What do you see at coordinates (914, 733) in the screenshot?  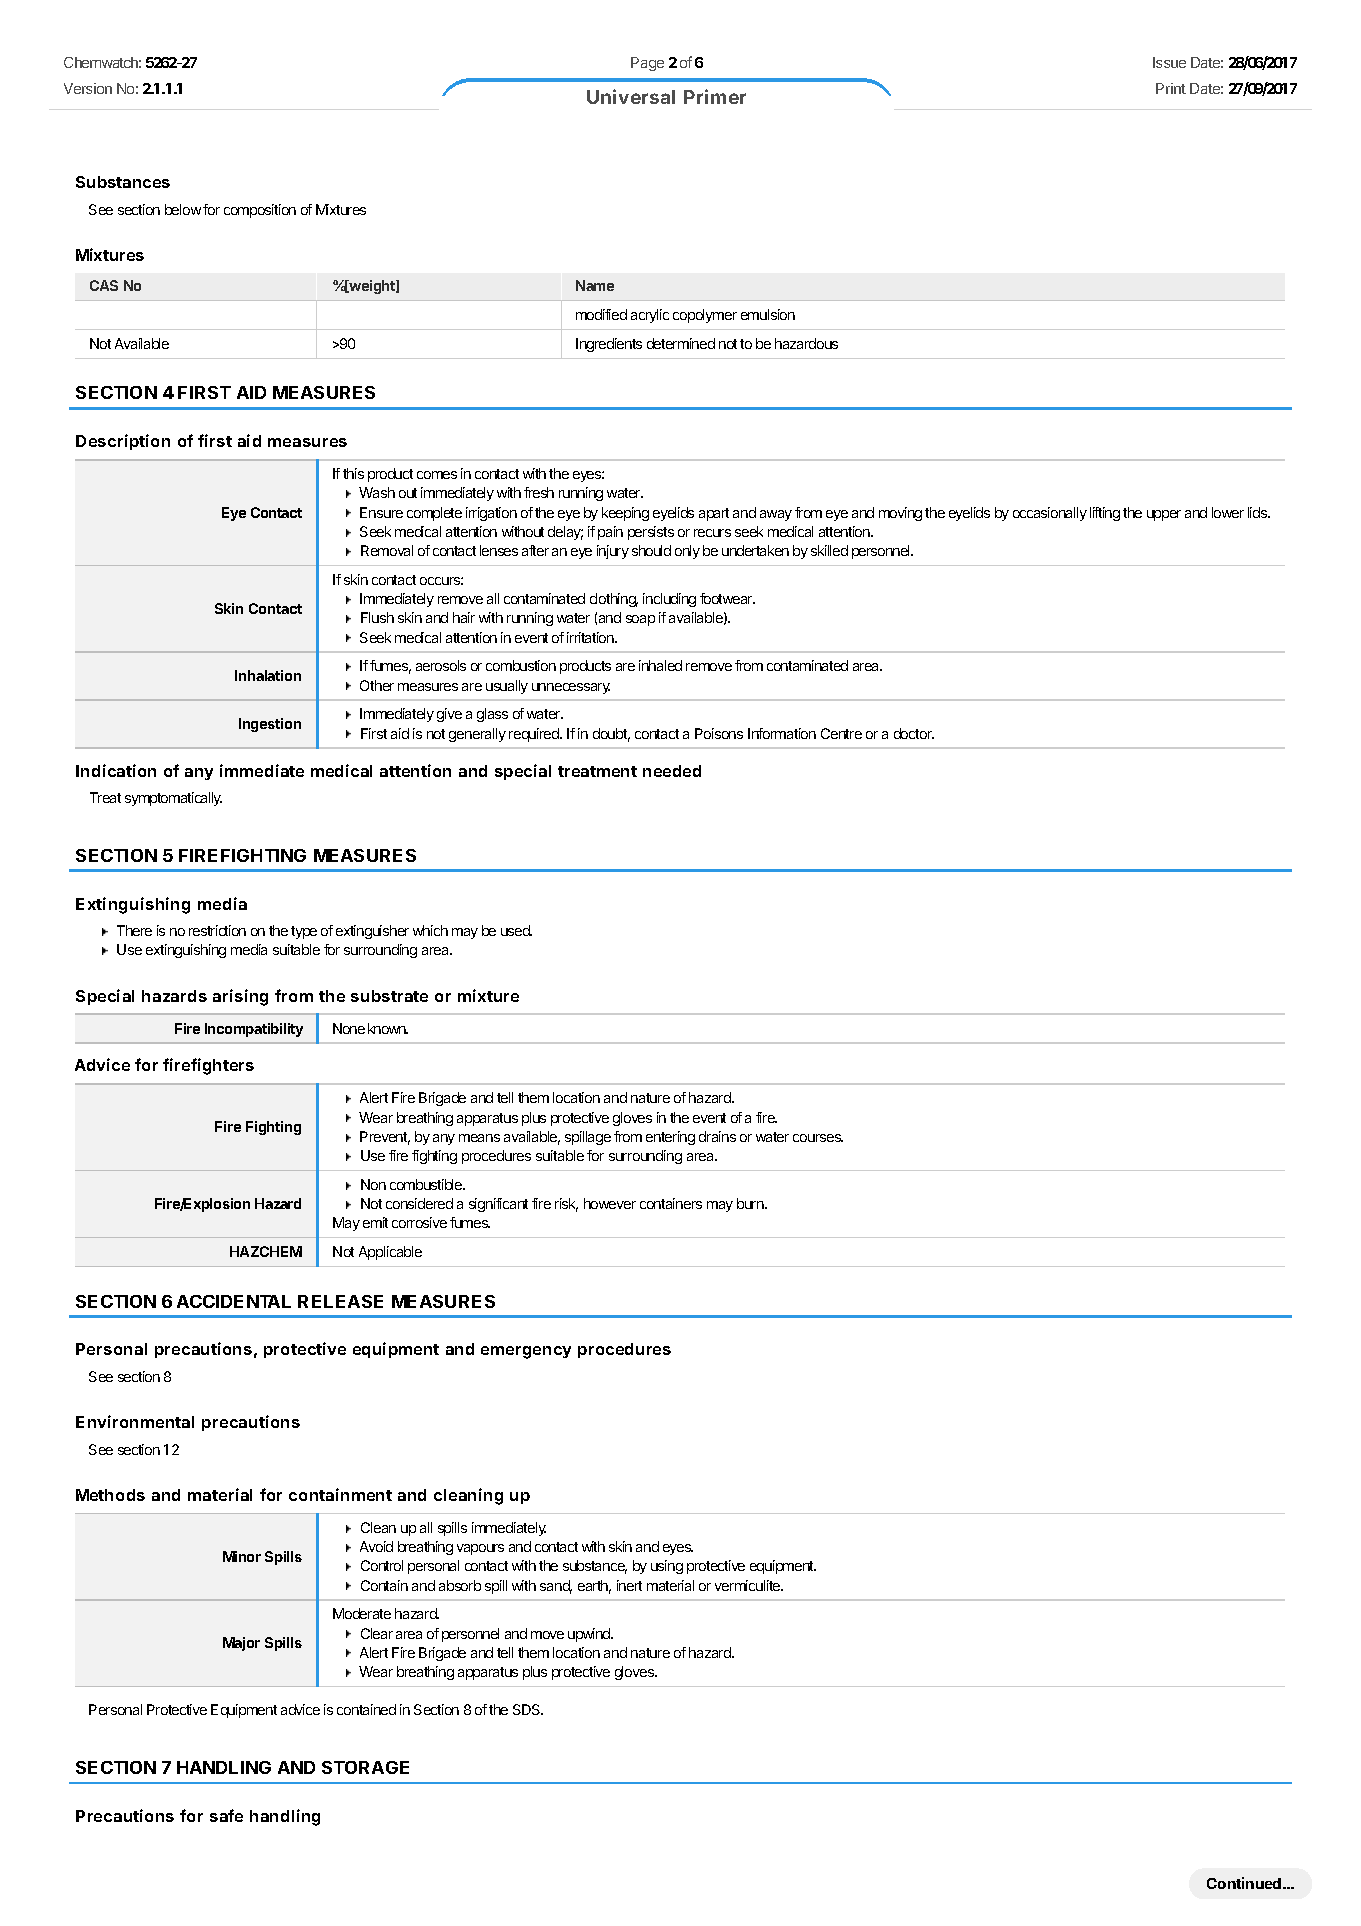 I see `doctor` at bounding box center [914, 733].
